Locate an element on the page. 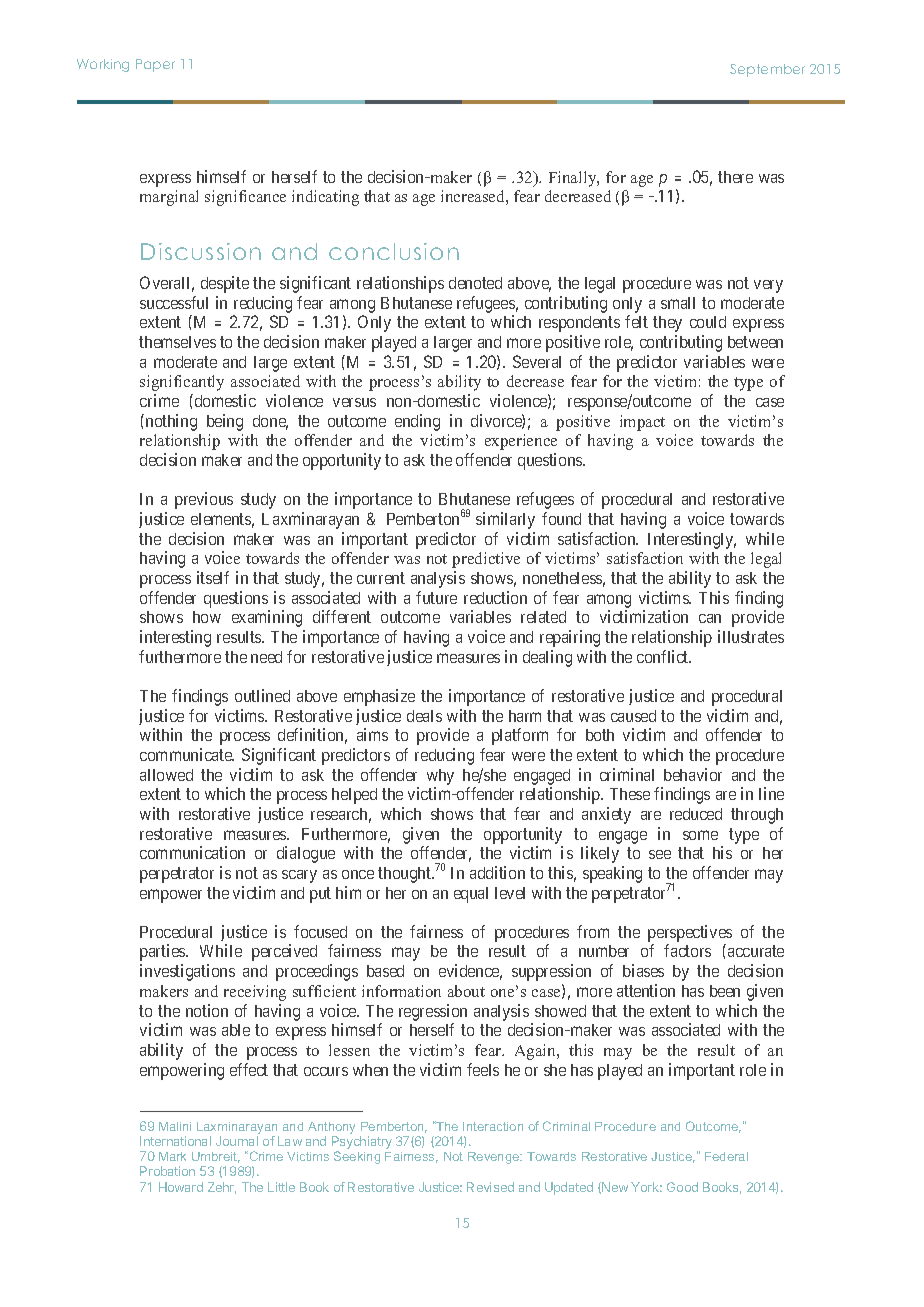 The height and width of the page is (1307, 924). Revenge is located at coordinates (495, 1158).
